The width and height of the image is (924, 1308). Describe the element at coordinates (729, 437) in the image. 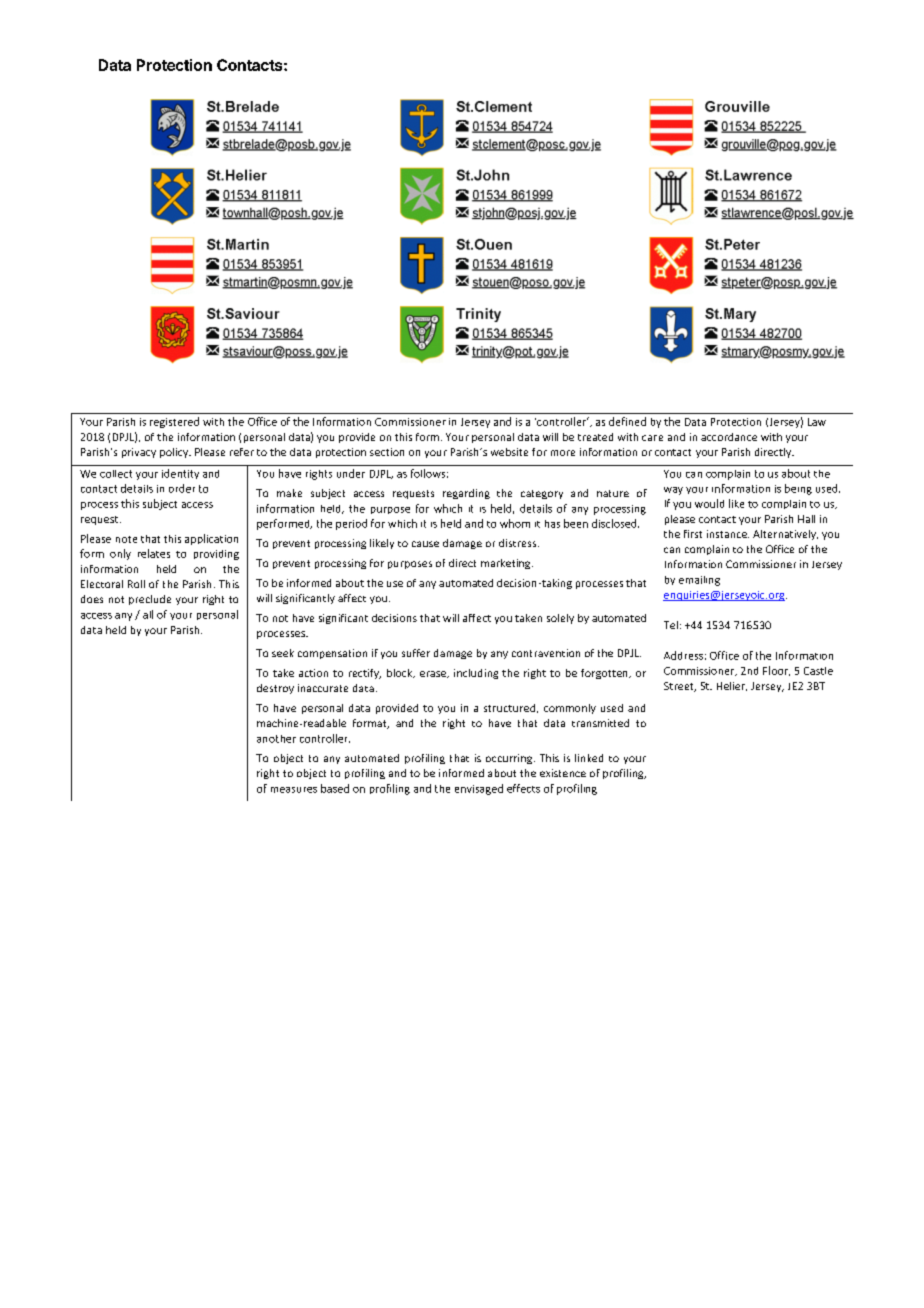

I see `accordance` at that location.
